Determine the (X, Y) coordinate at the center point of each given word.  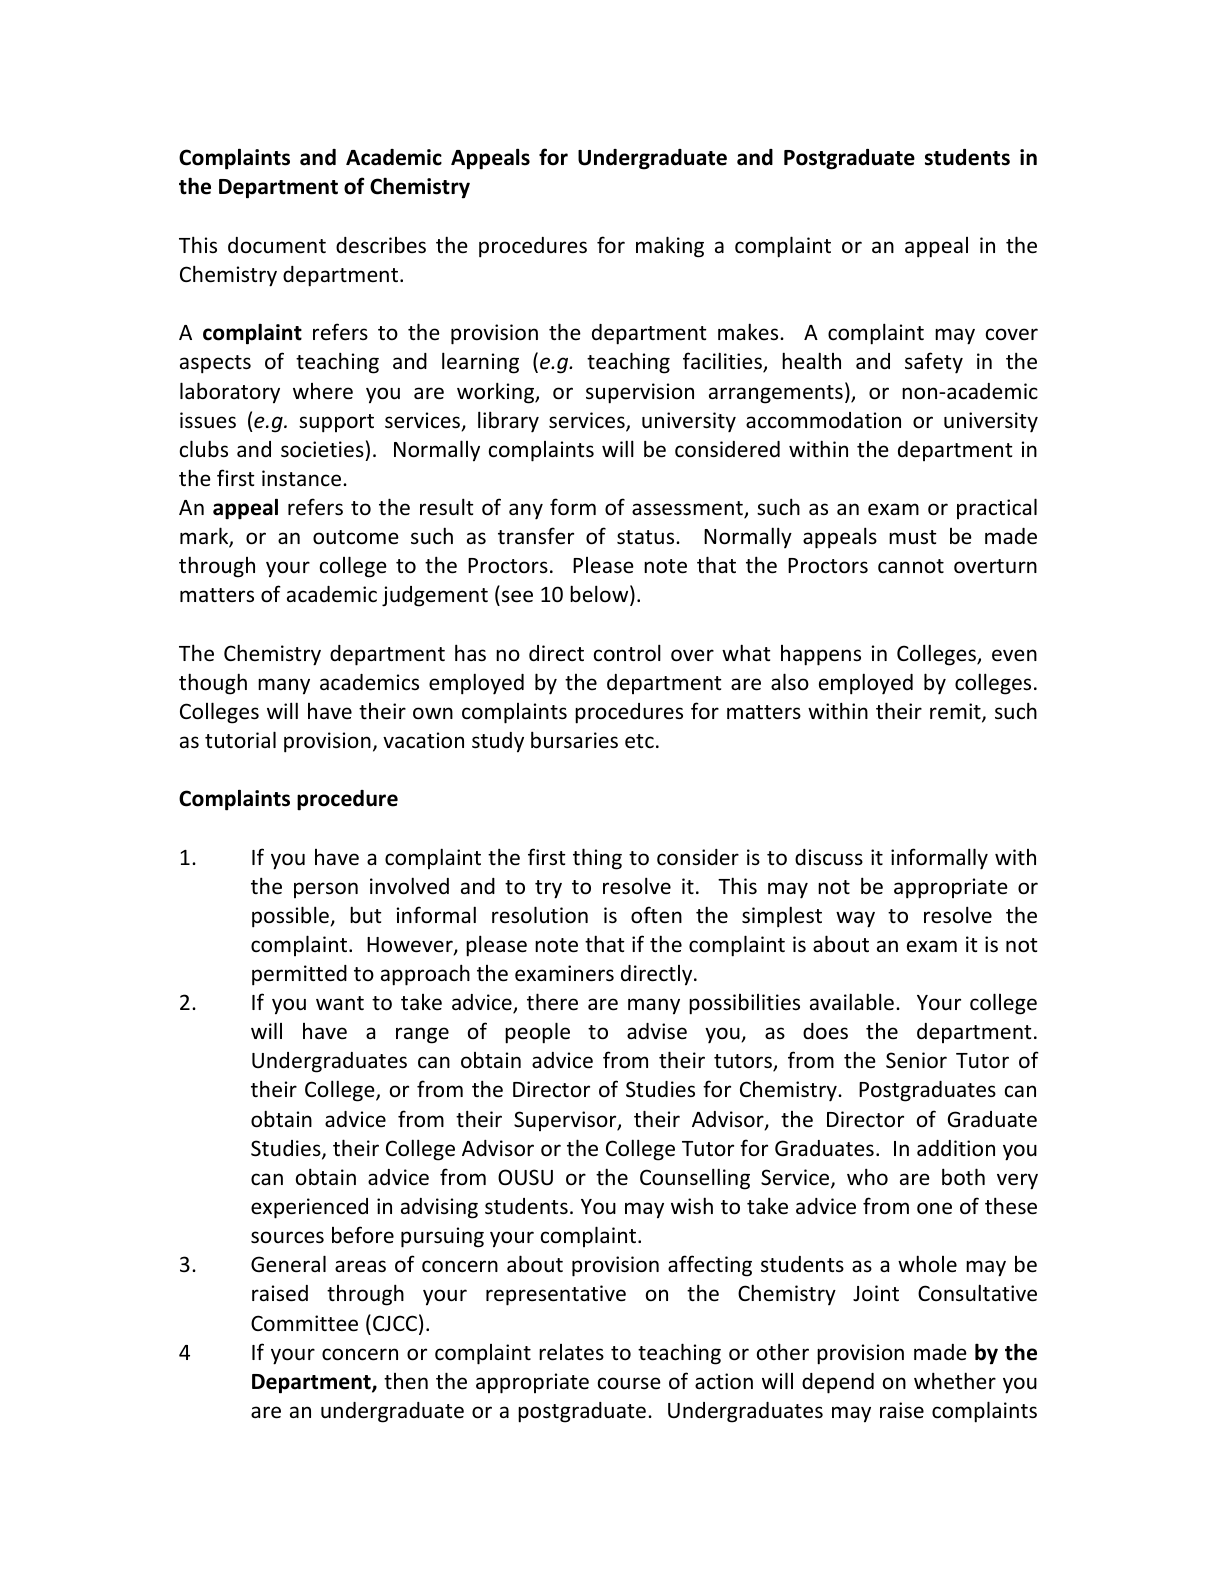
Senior (916, 1060)
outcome (356, 537)
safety (934, 363)
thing (597, 859)
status (647, 537)
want (340, 1003)
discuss (829, 857)
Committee (304, 1323)
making (670, 247)
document (277, 245)
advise (657, 1031)
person (326, 890)
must (912, 537)
